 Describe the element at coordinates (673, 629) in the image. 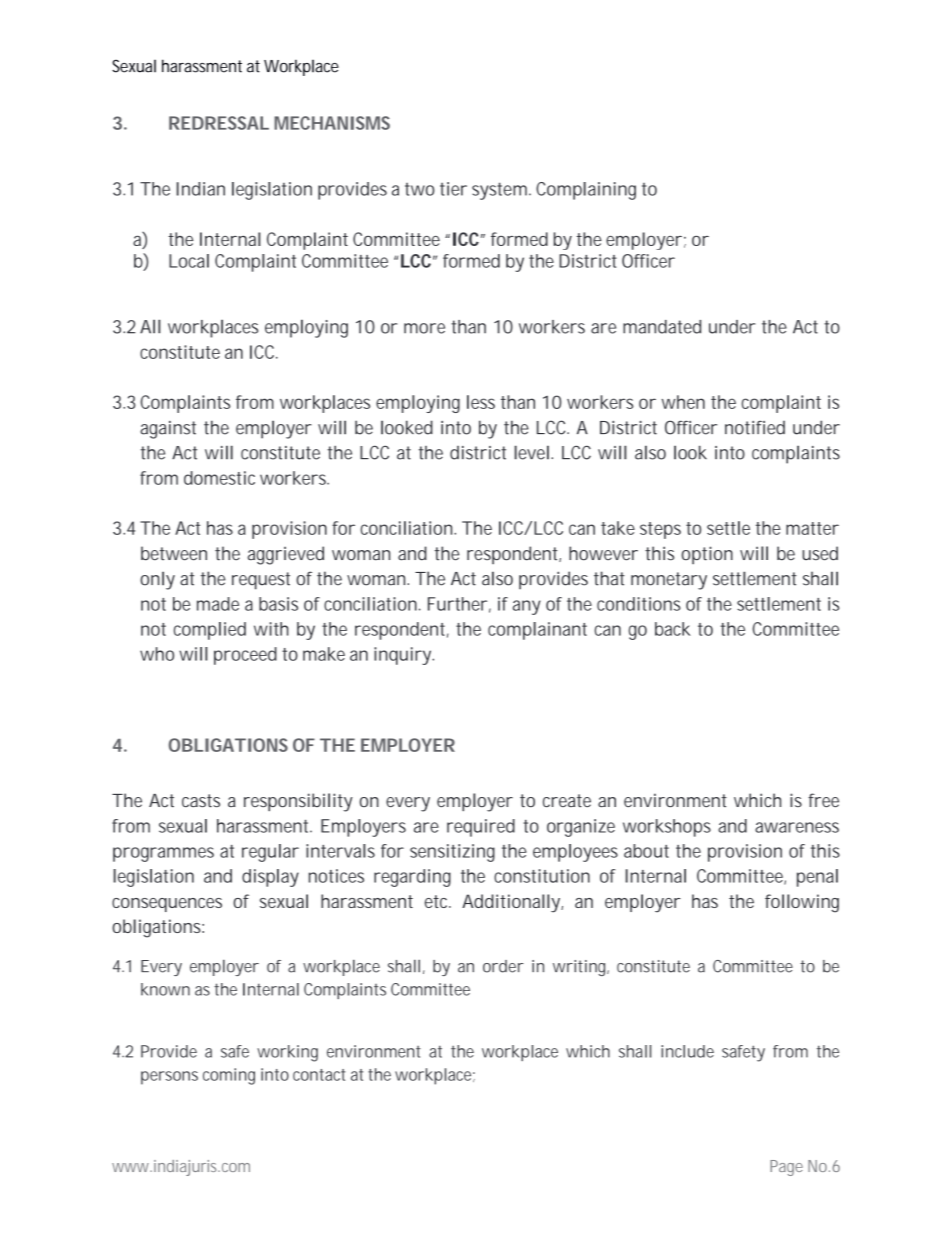

I see `back` at that location.
